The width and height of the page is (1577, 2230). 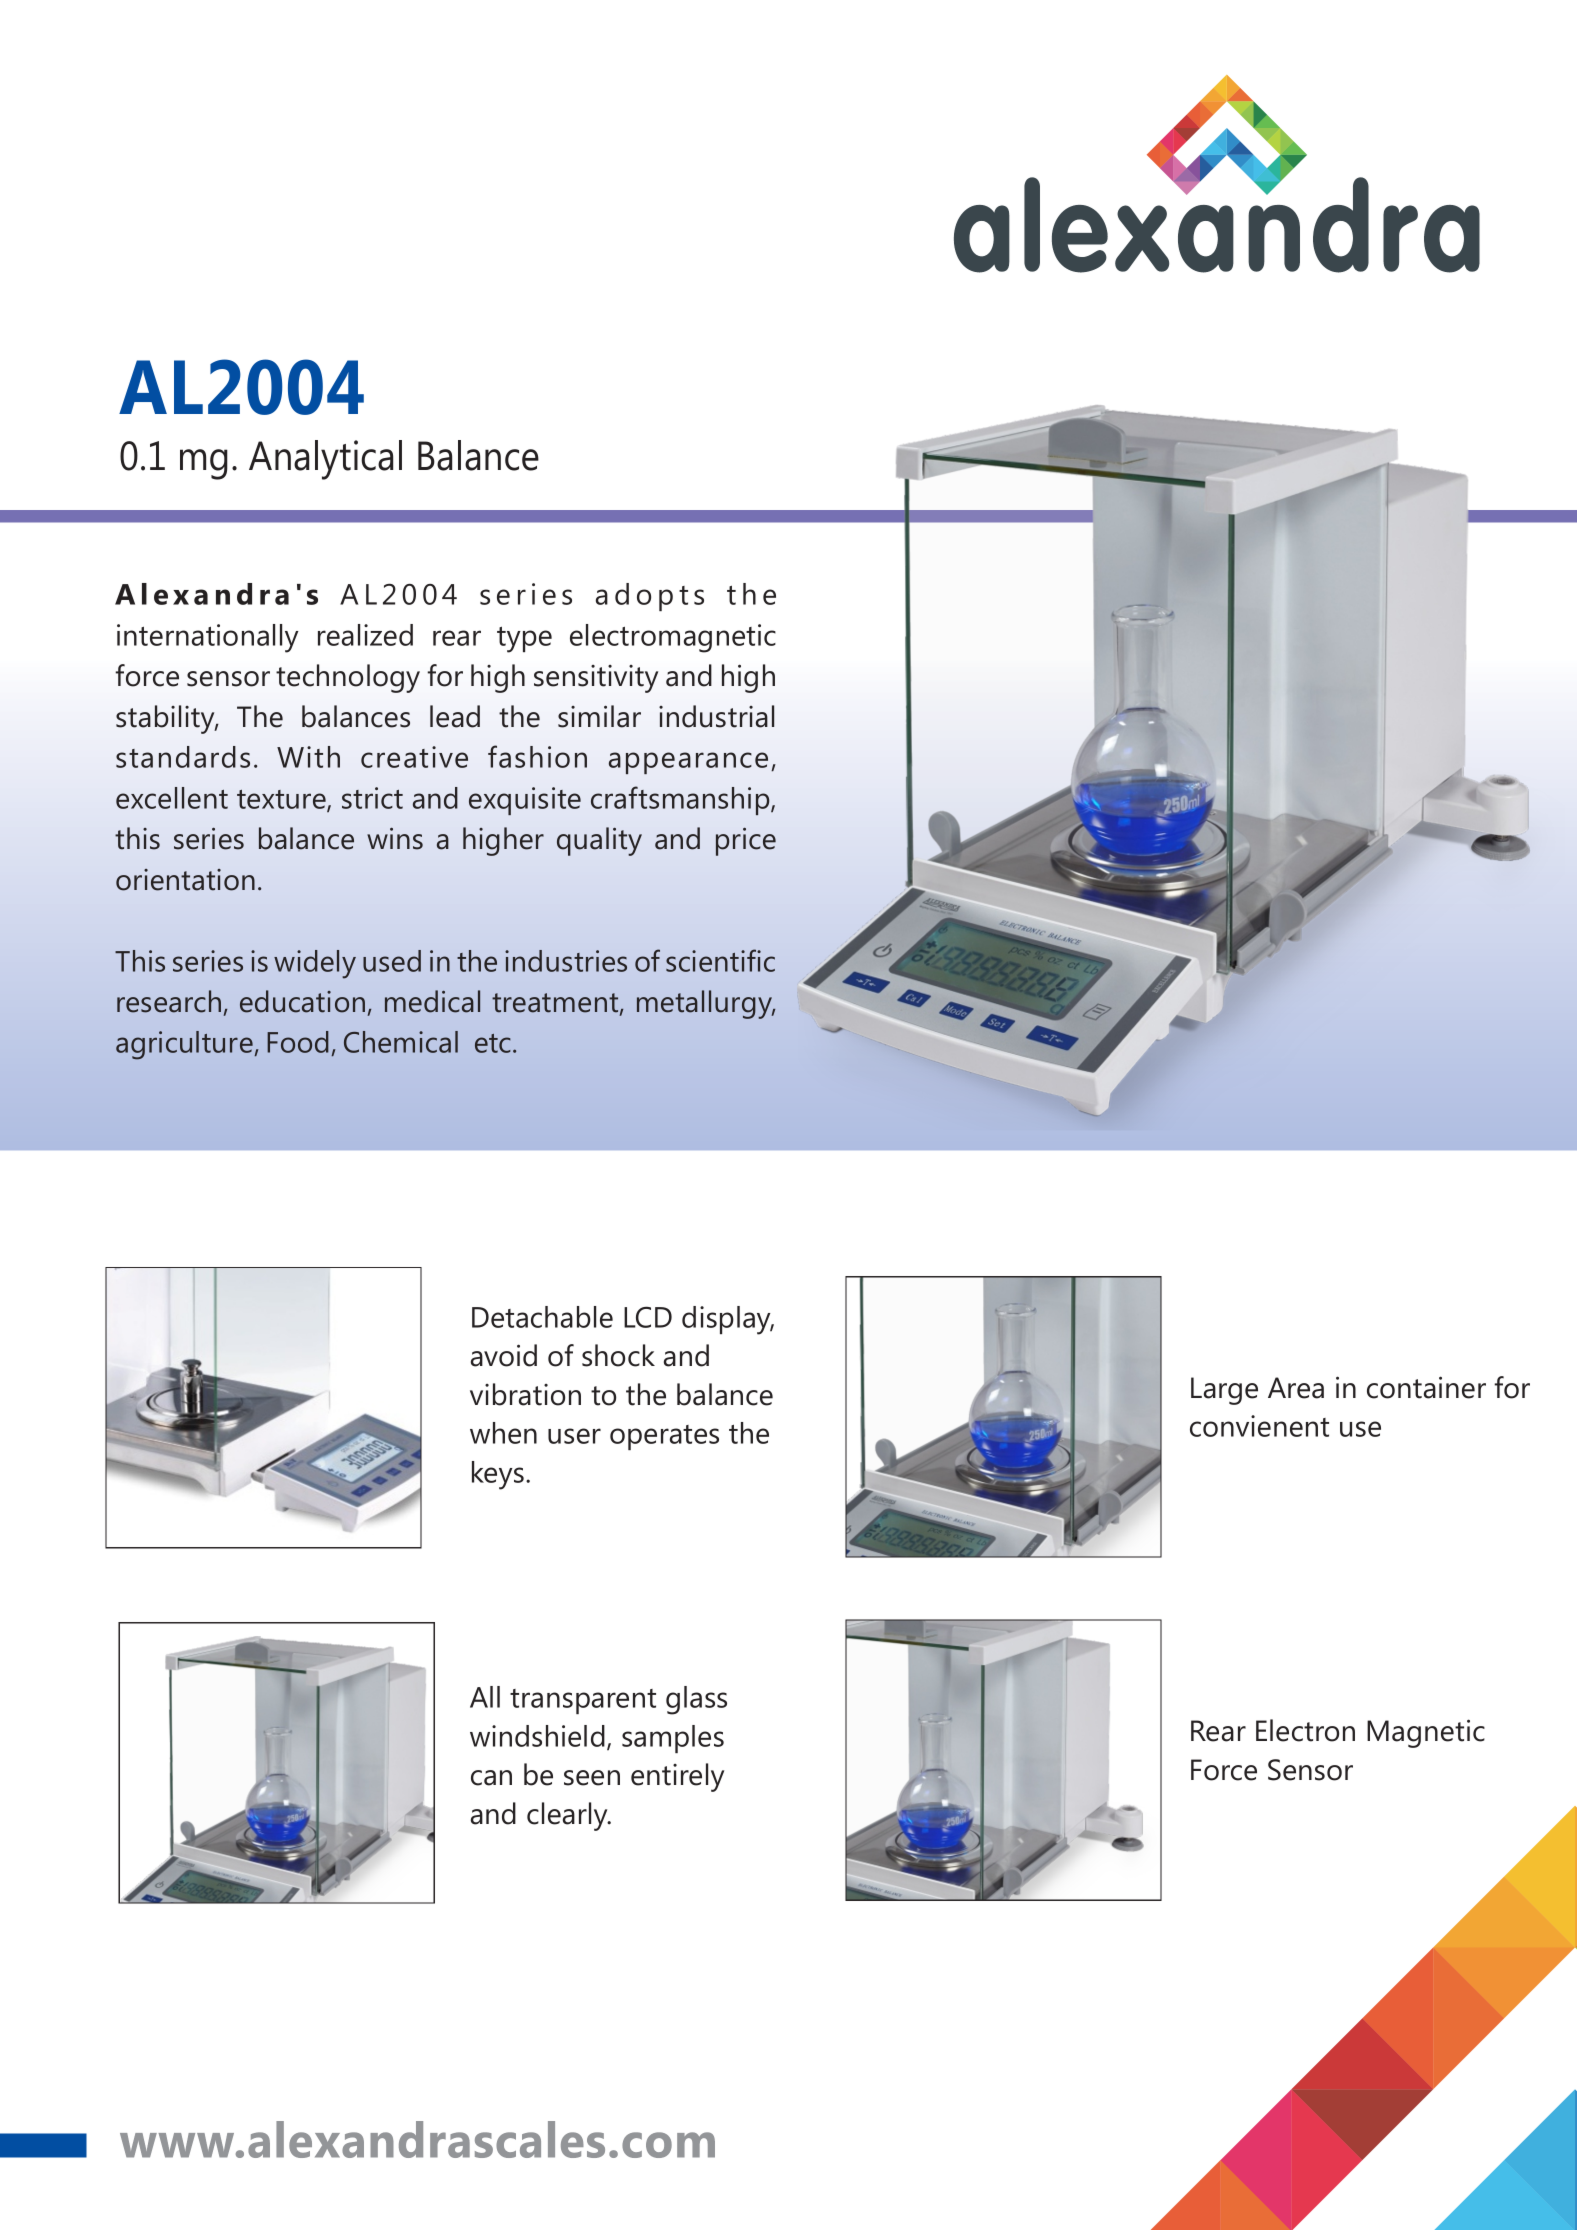 I want to click on texture, so click(x=282, y=800).
